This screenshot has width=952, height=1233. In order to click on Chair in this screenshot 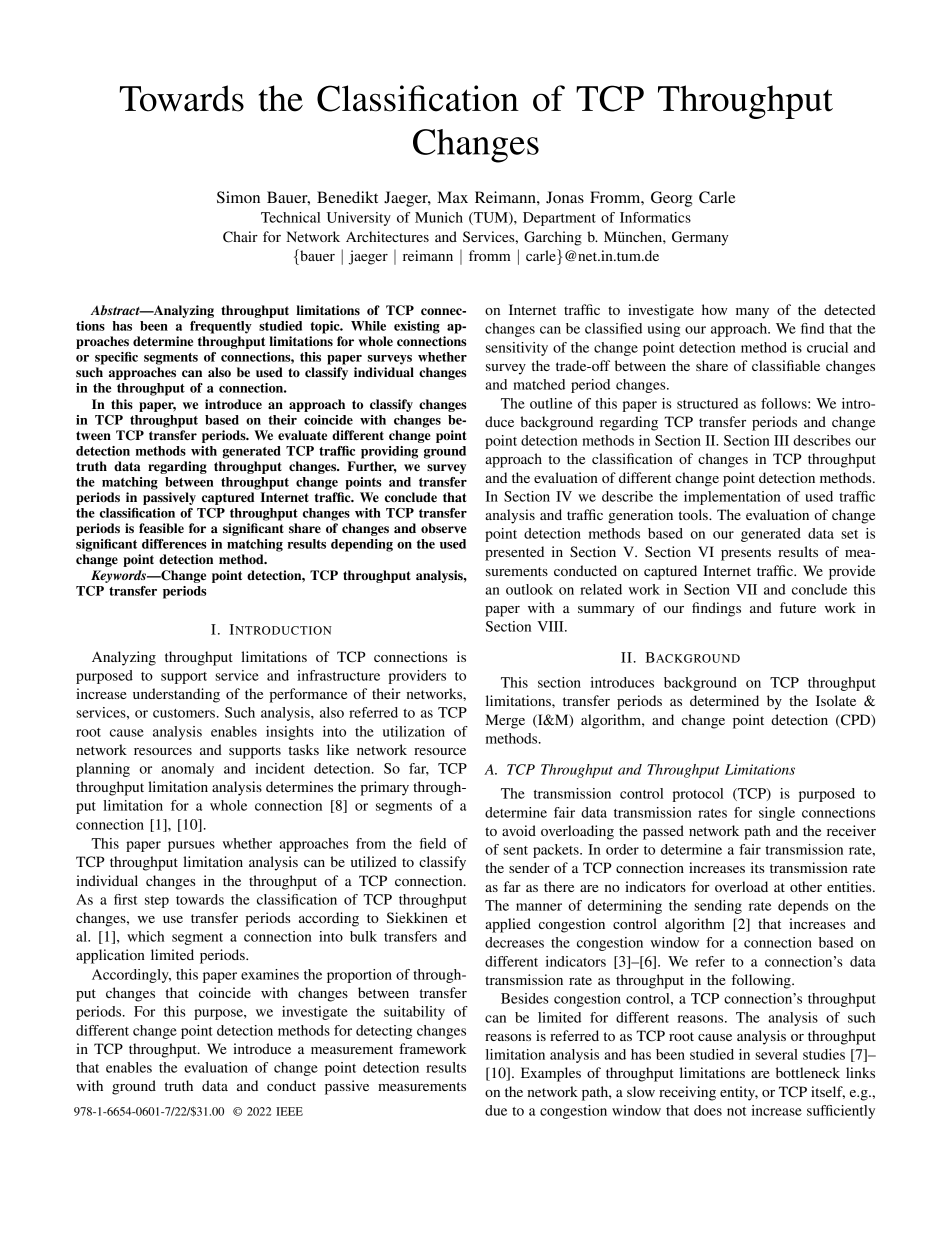, I will do `click(240, 237)`.
